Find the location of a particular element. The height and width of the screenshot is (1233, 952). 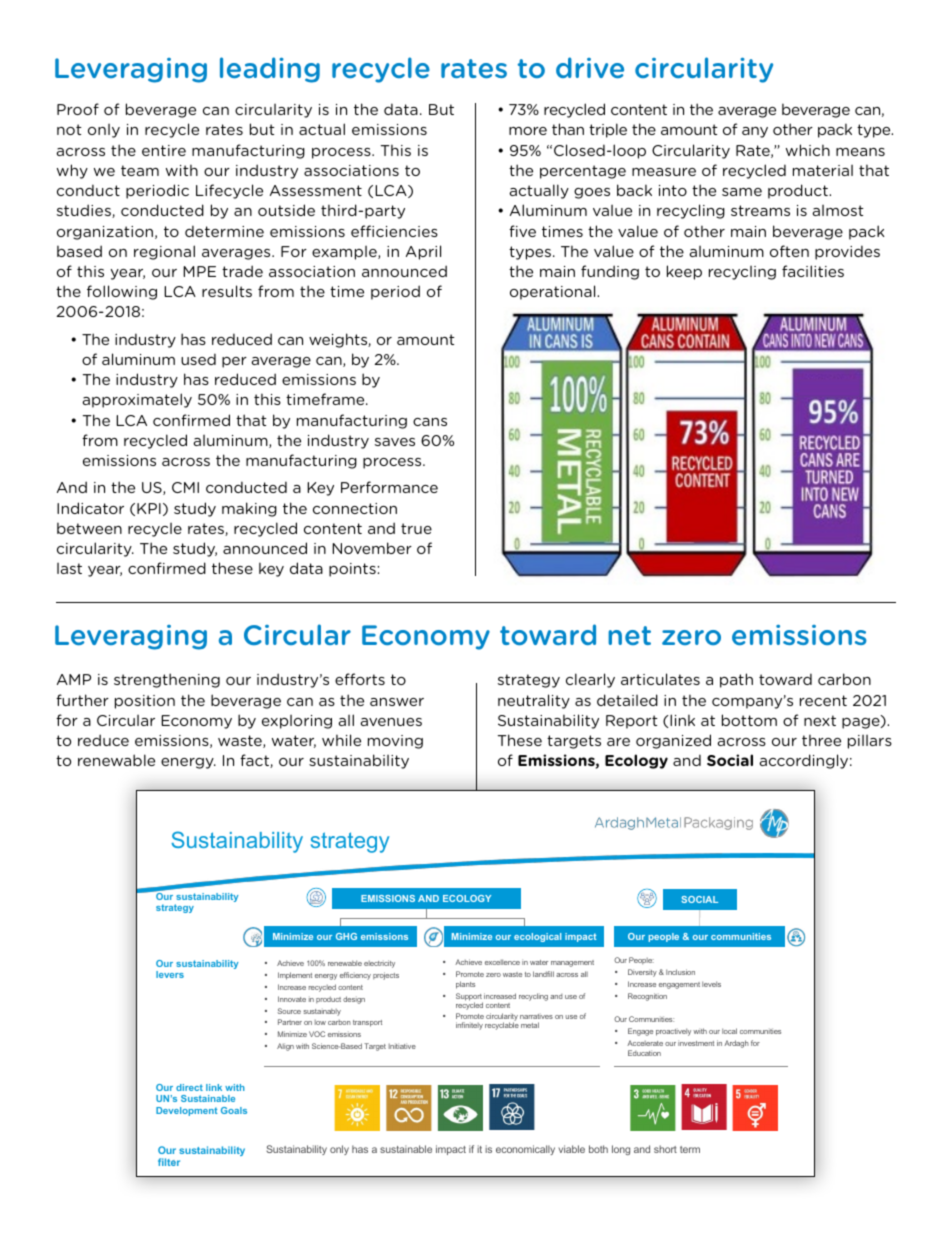

economically is located at coordinates (525, 1150).
